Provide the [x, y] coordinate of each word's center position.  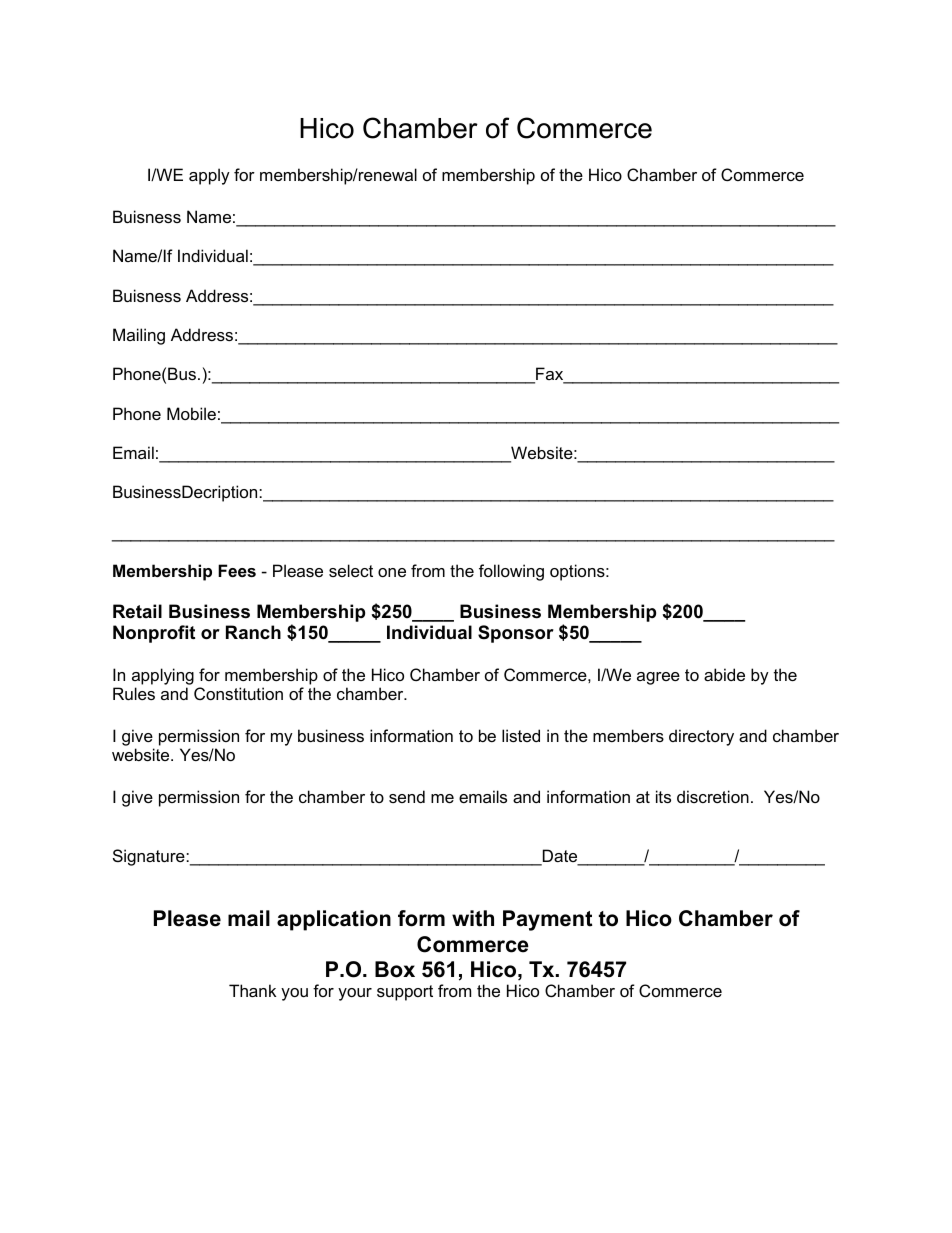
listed [521, 735]
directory [701, 737]
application [334, 920]
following [511, 572]
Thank [252, 990]
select [351, 570]
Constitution [238, 693]
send [407, 796]
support [405, 993]
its [663, 796]
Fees [237, 570]
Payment [547, 920]
